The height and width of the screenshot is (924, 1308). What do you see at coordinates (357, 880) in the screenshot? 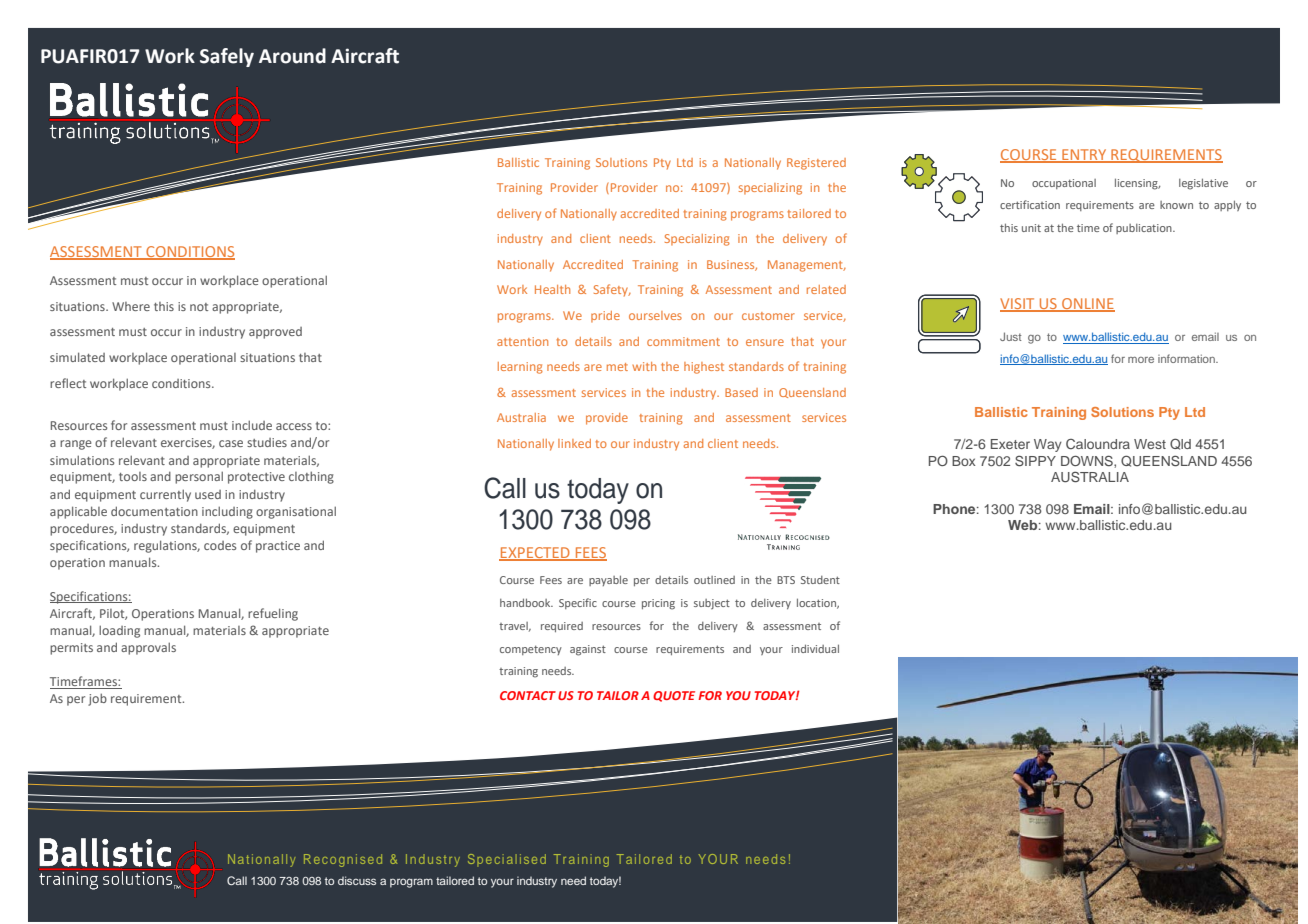
I see `discuss` at bounding box center [357, 880].
